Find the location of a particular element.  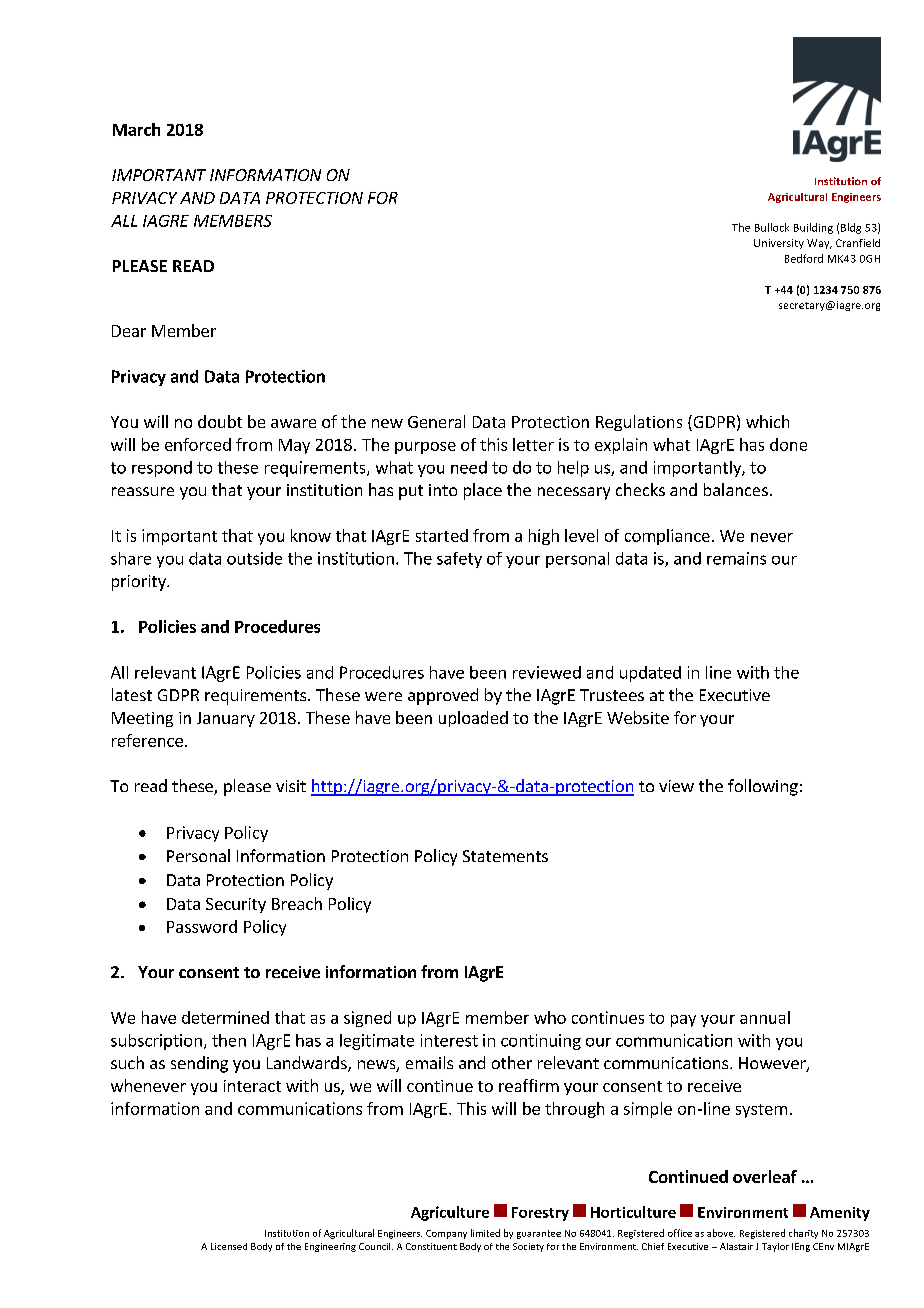

outside is located at coordinates (254, 558).
